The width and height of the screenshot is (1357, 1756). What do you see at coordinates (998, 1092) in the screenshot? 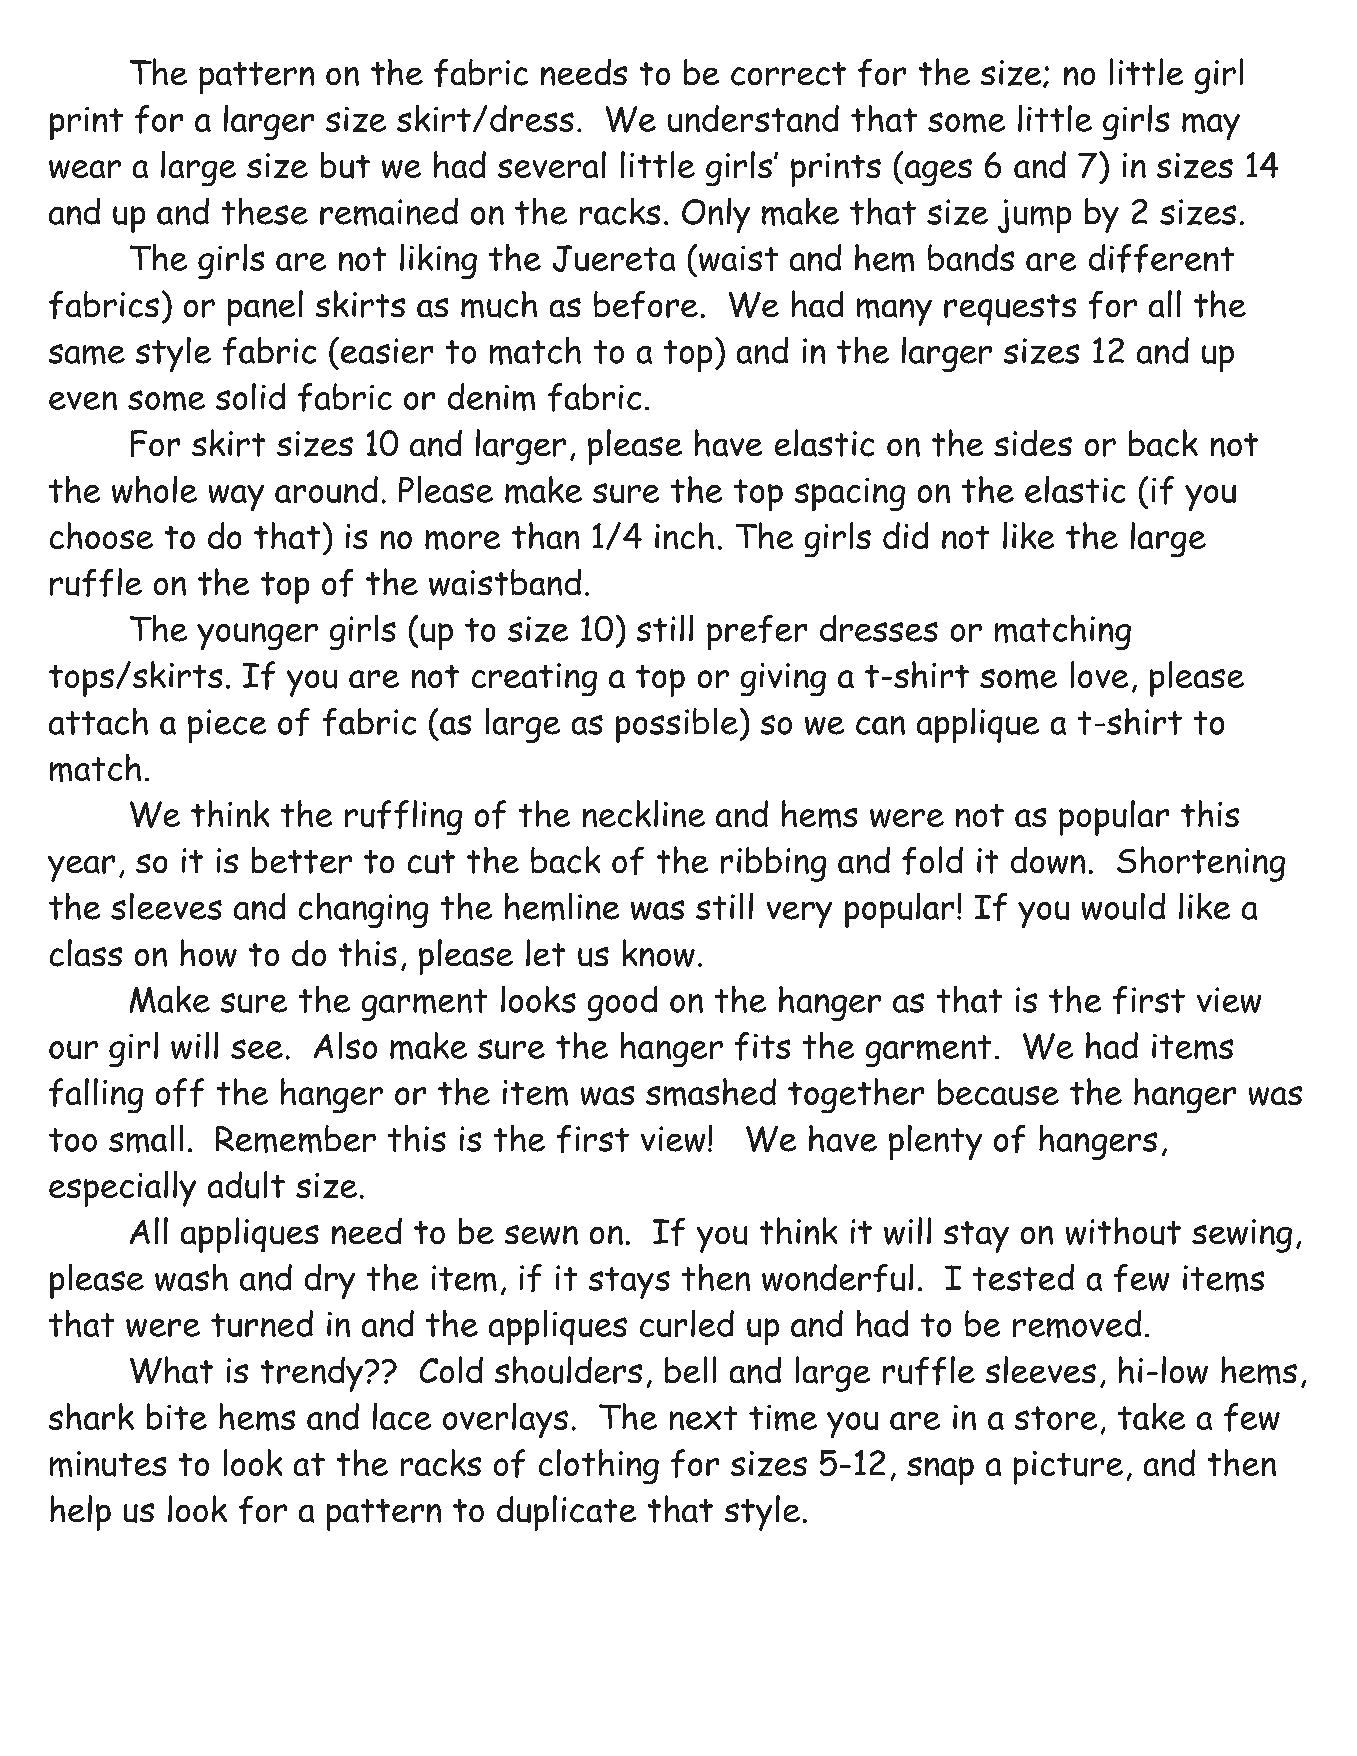
I see `because` at bounding box center [998, 1092].
